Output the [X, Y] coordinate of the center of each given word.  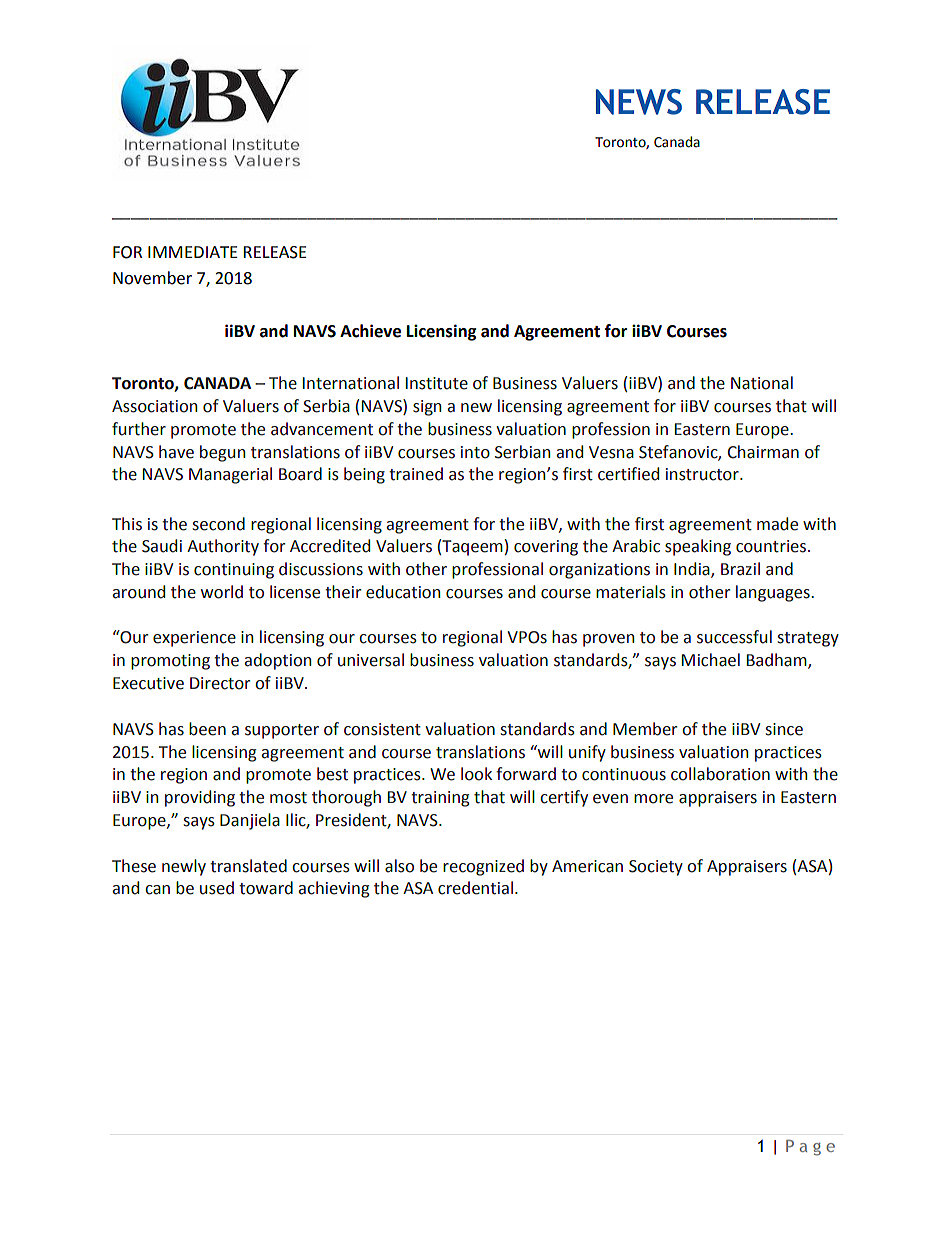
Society [656, 868]
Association [155, 406]
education [403, 592]
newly [184, 867]
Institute [437, 383]
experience [194, 639]
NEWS [639, 102]
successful [734, 637]
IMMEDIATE [193, 252]
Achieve [370, 331]
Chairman [763, 452]
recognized [483, 867]
